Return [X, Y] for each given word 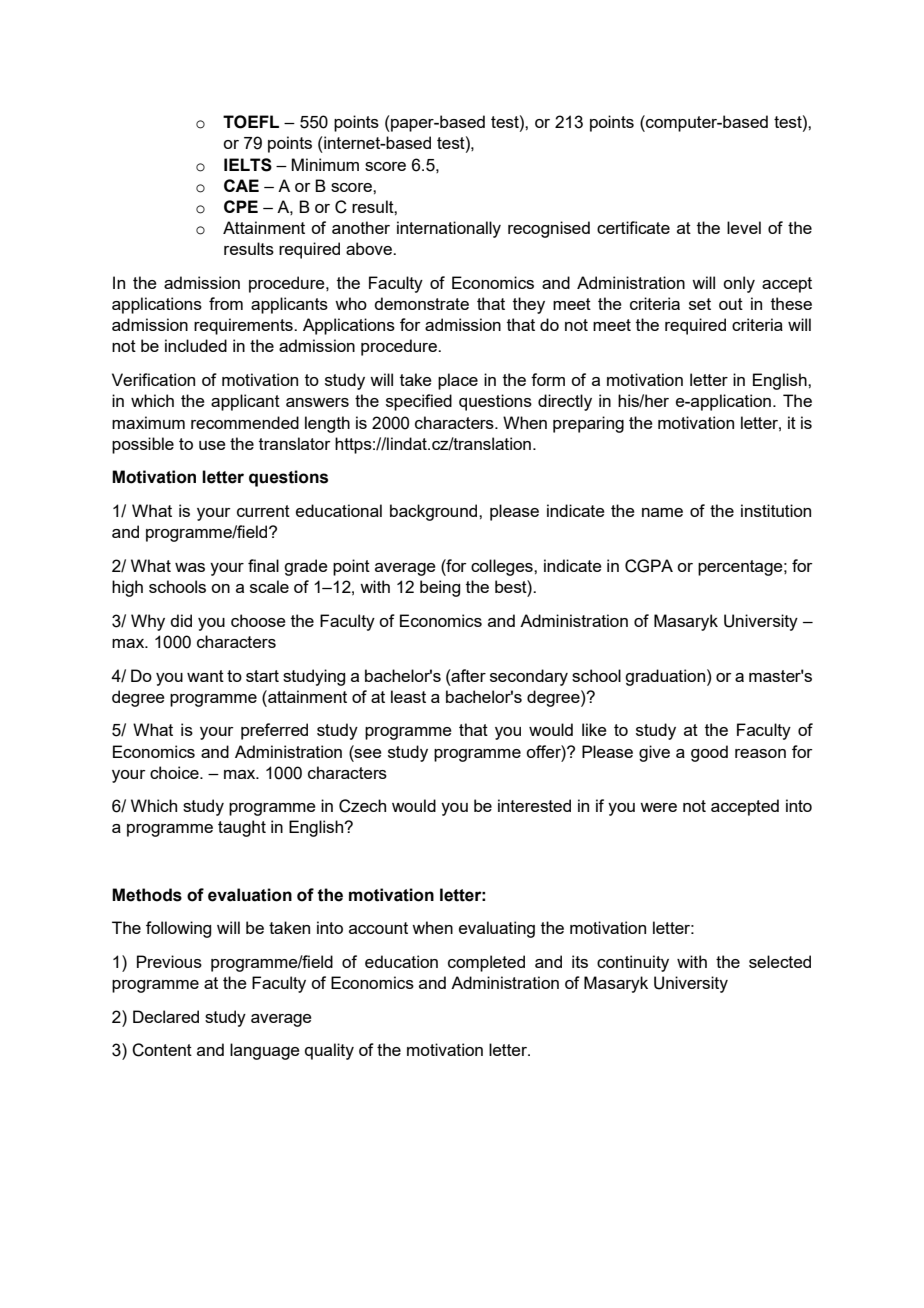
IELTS [248, 165]
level [744, 227]
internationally [449, 229]
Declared [166, 1016]
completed [486, 963]
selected [780, 961]
